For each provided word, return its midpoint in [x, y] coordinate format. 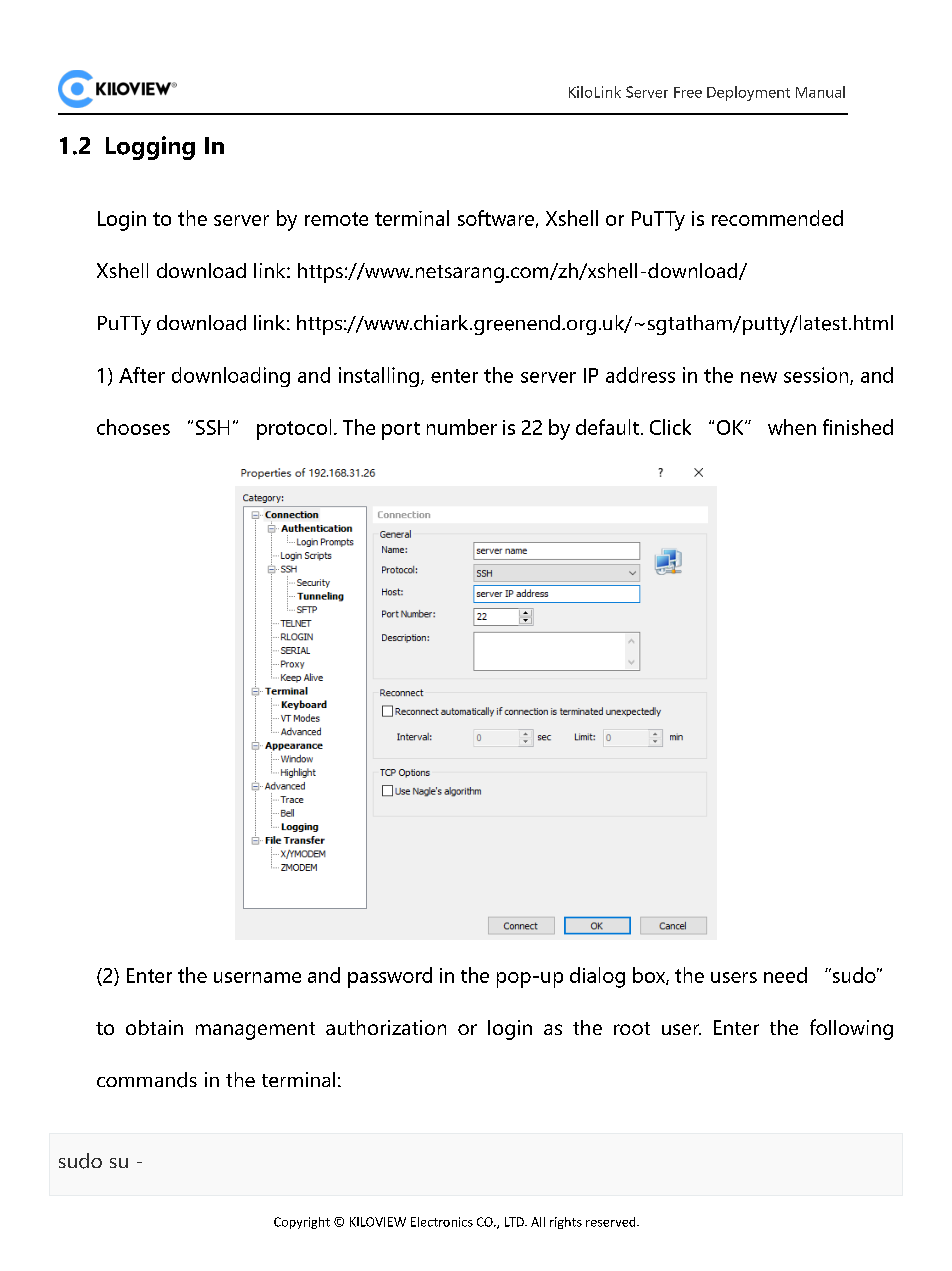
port [401, 431]
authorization [386, 1027]
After [142, 375]
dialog [597, 977]
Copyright [302, 1223]
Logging [150, 148]
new [759, 377]
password [390, 977]
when [792, 427]
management [255, 1031]
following [851, 1029]
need [785, 975]
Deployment [748, 93]
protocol [294, 429]
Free [688, 92]
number [462, 427]
